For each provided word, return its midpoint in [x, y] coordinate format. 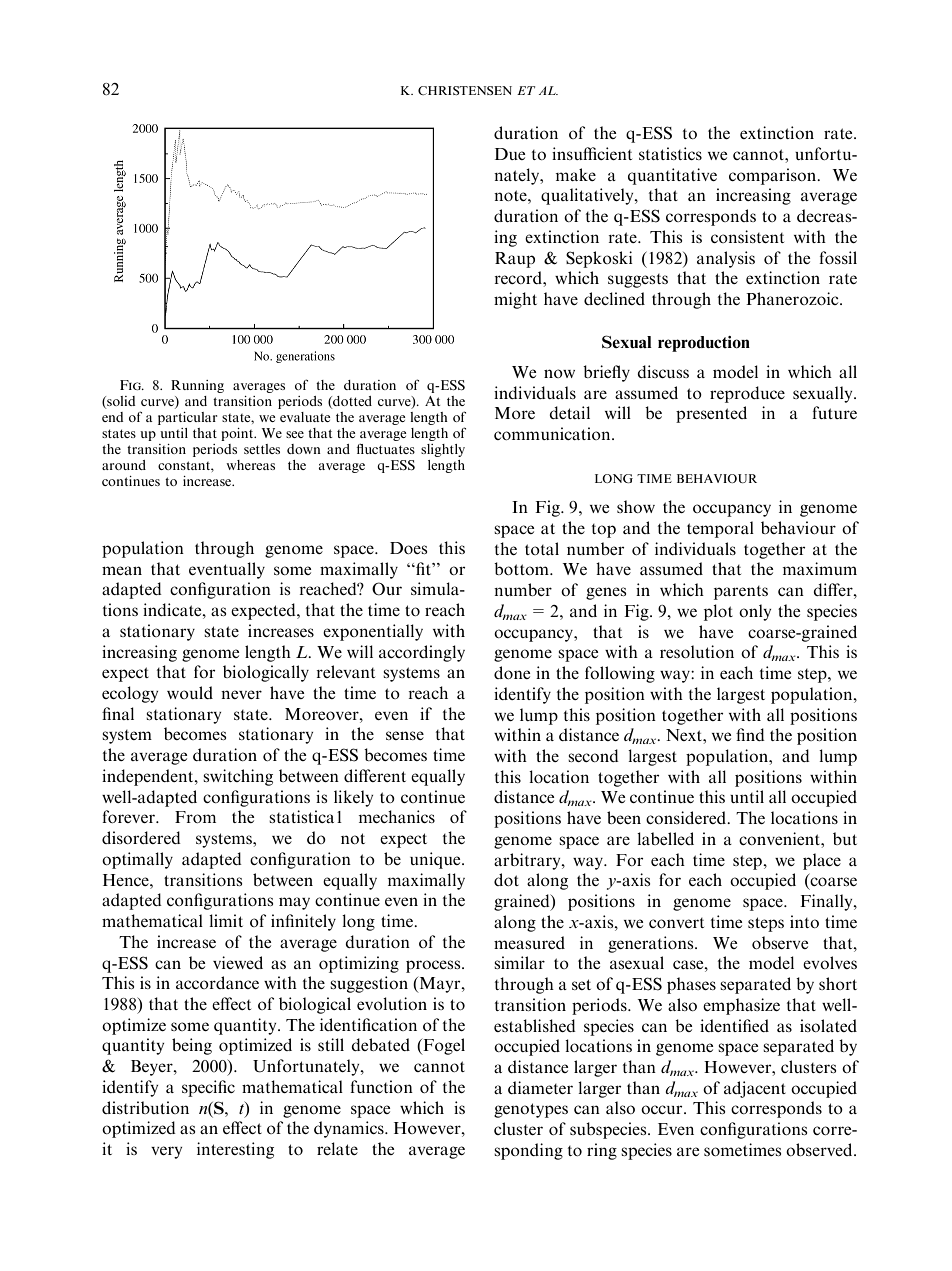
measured [529, 942]
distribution [145, 1107]
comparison [774, 176]
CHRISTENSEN [465, 90]
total [542, 548]
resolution [697, 651]
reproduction [704, 344]
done [512, 672]
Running [197, 386]
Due [510, 154]
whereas [250, 465]
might [515, 300]
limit [226, 920]
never [241, 694]
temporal [720, 529]
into [804, 921]
